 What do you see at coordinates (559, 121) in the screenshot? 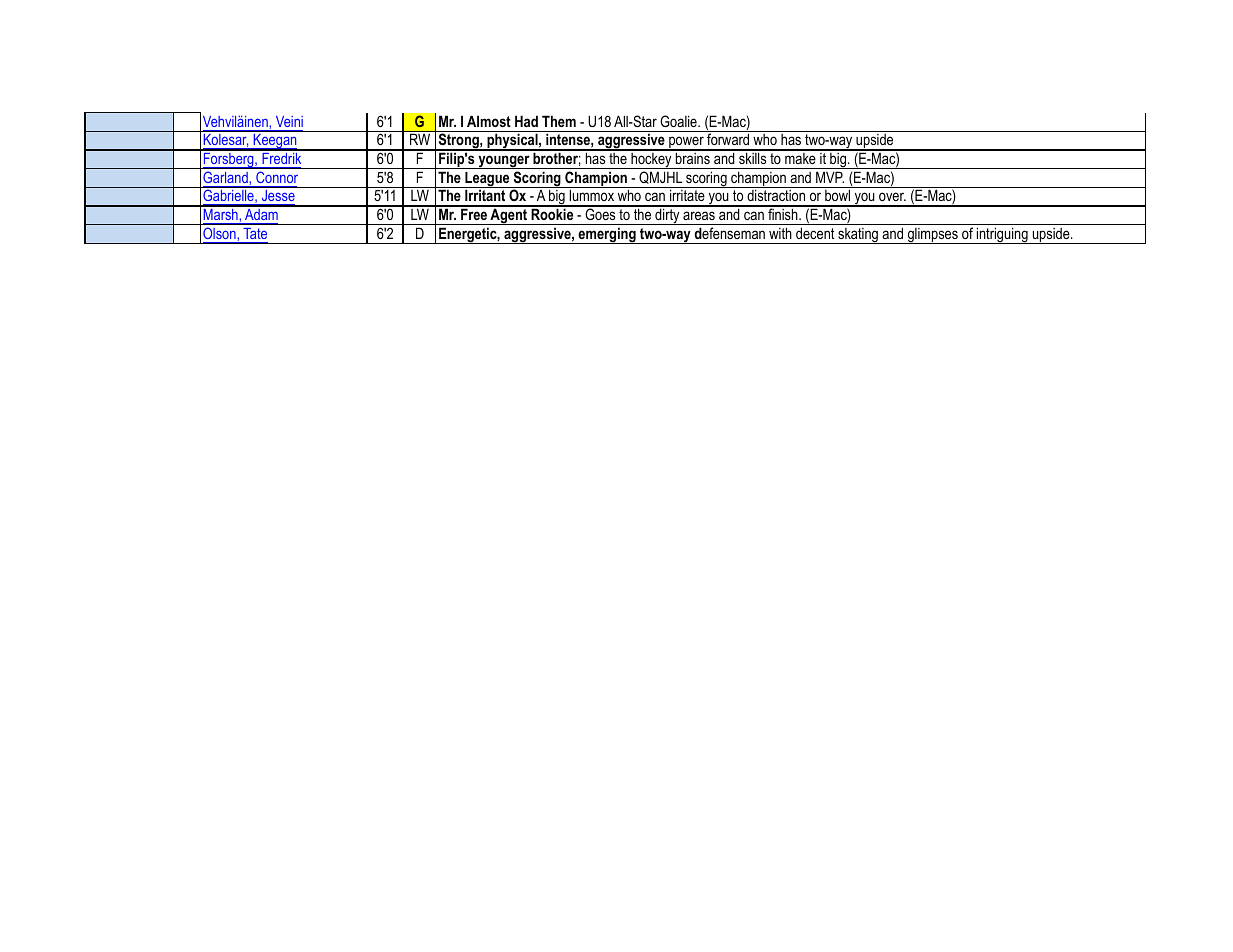
I see `Them` at bounding box center [559, 121].
